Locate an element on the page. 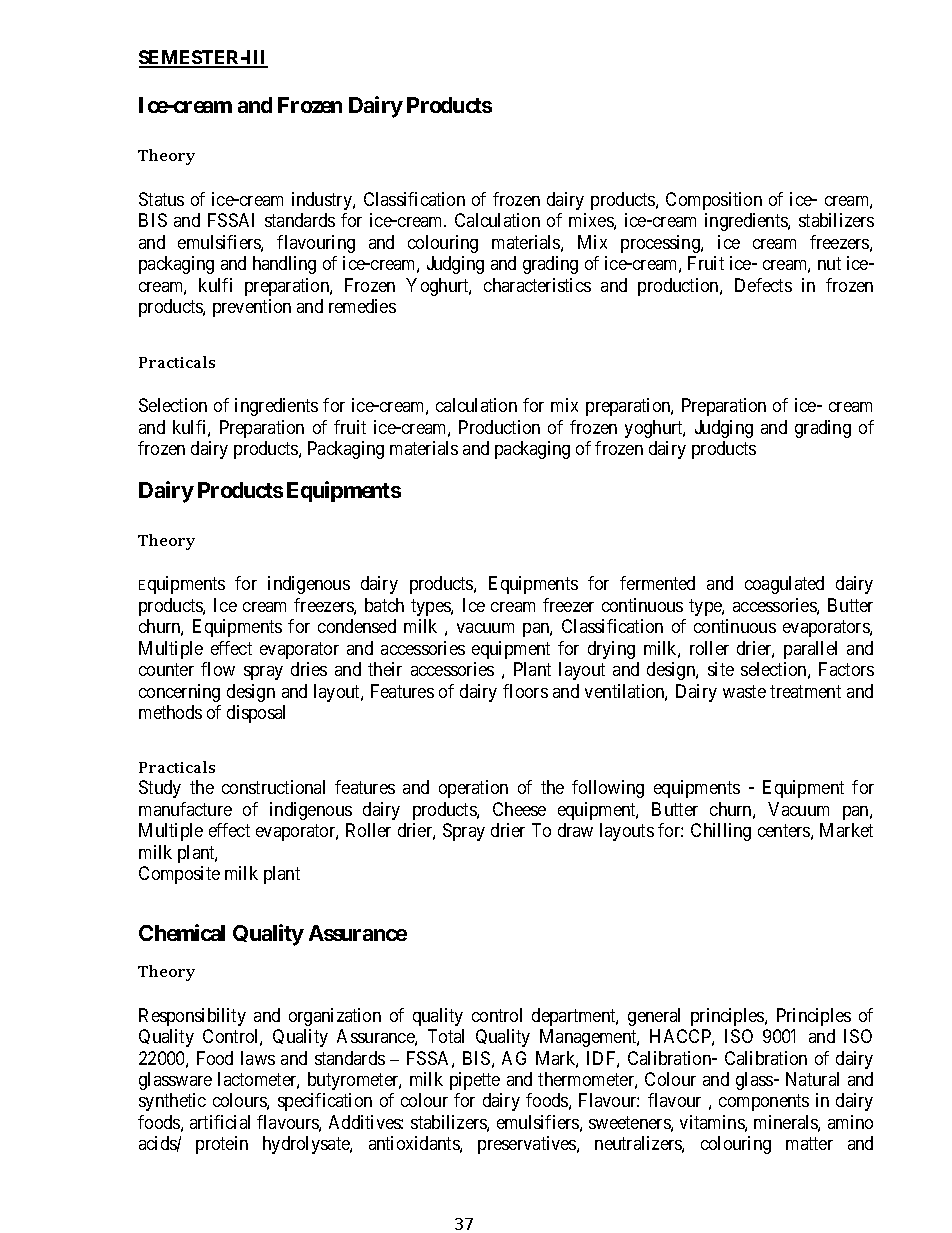 The height and width of the page is (1233, 952). floors is located at coordinates (525, 691).
